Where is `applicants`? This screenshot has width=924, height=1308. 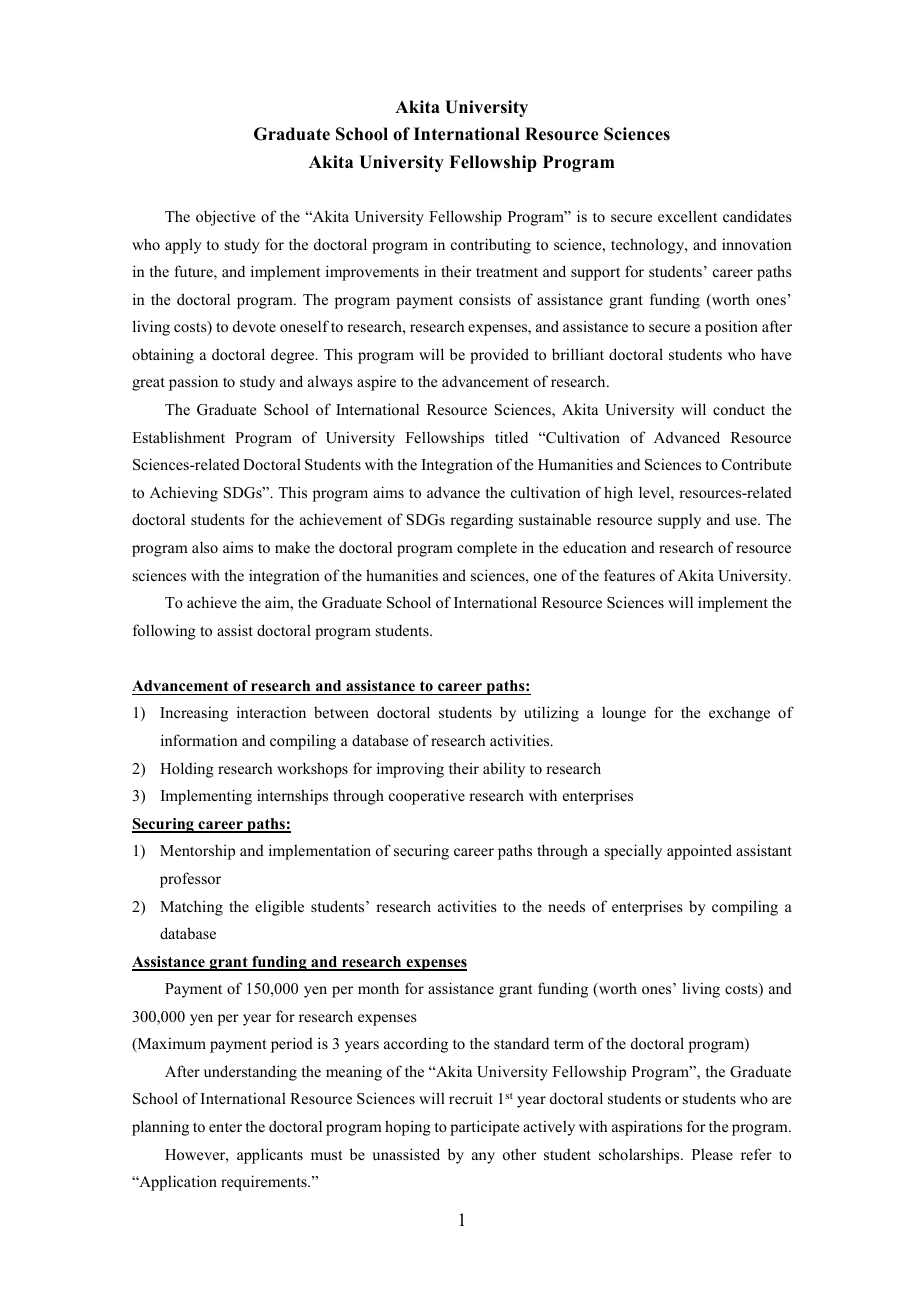 applicants is located at coordinates (270, 1156).
